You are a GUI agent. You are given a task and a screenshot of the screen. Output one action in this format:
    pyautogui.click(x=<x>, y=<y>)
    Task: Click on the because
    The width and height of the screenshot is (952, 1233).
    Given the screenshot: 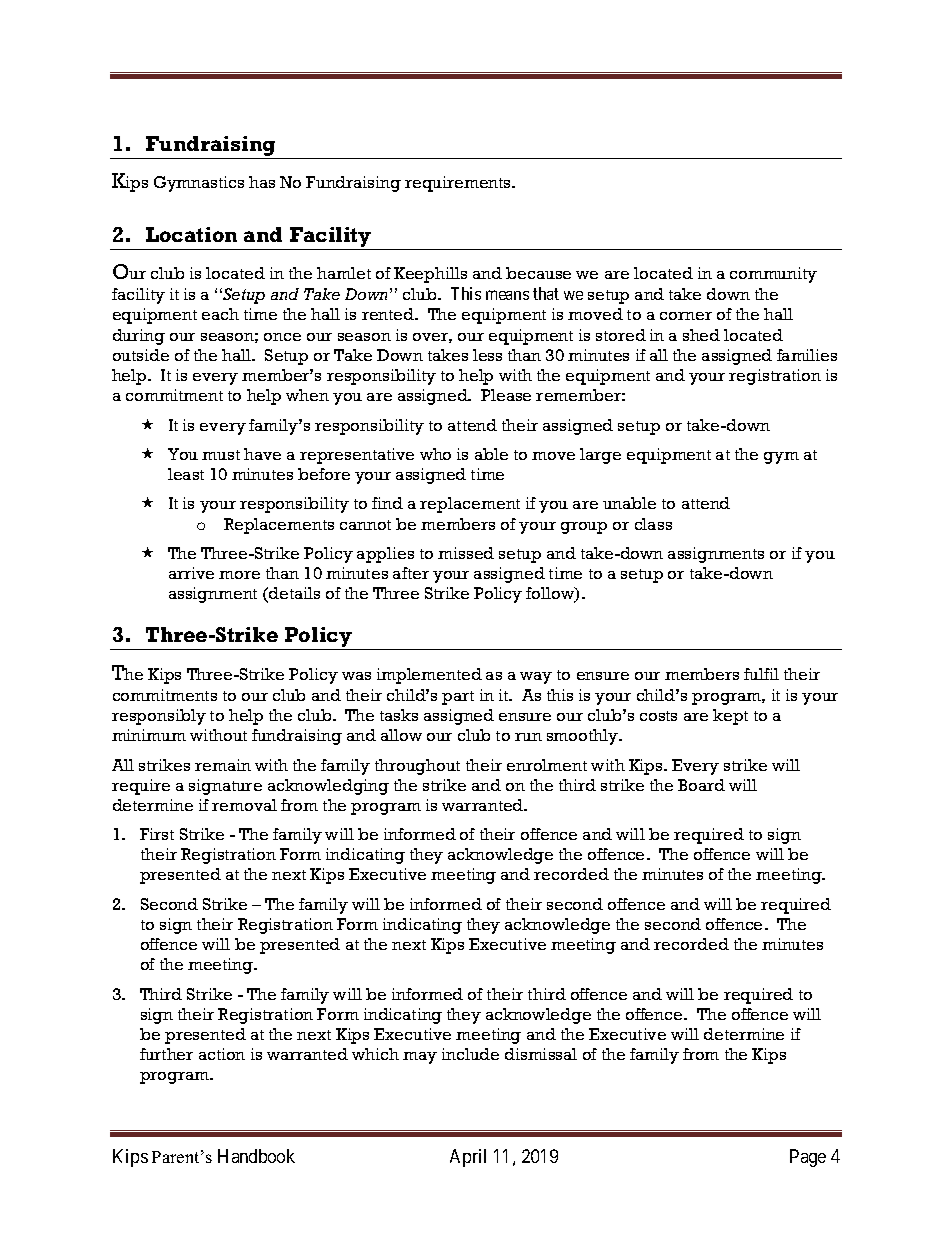 What is the action you would take?
    pyautogui.click(x=538, y=273)
